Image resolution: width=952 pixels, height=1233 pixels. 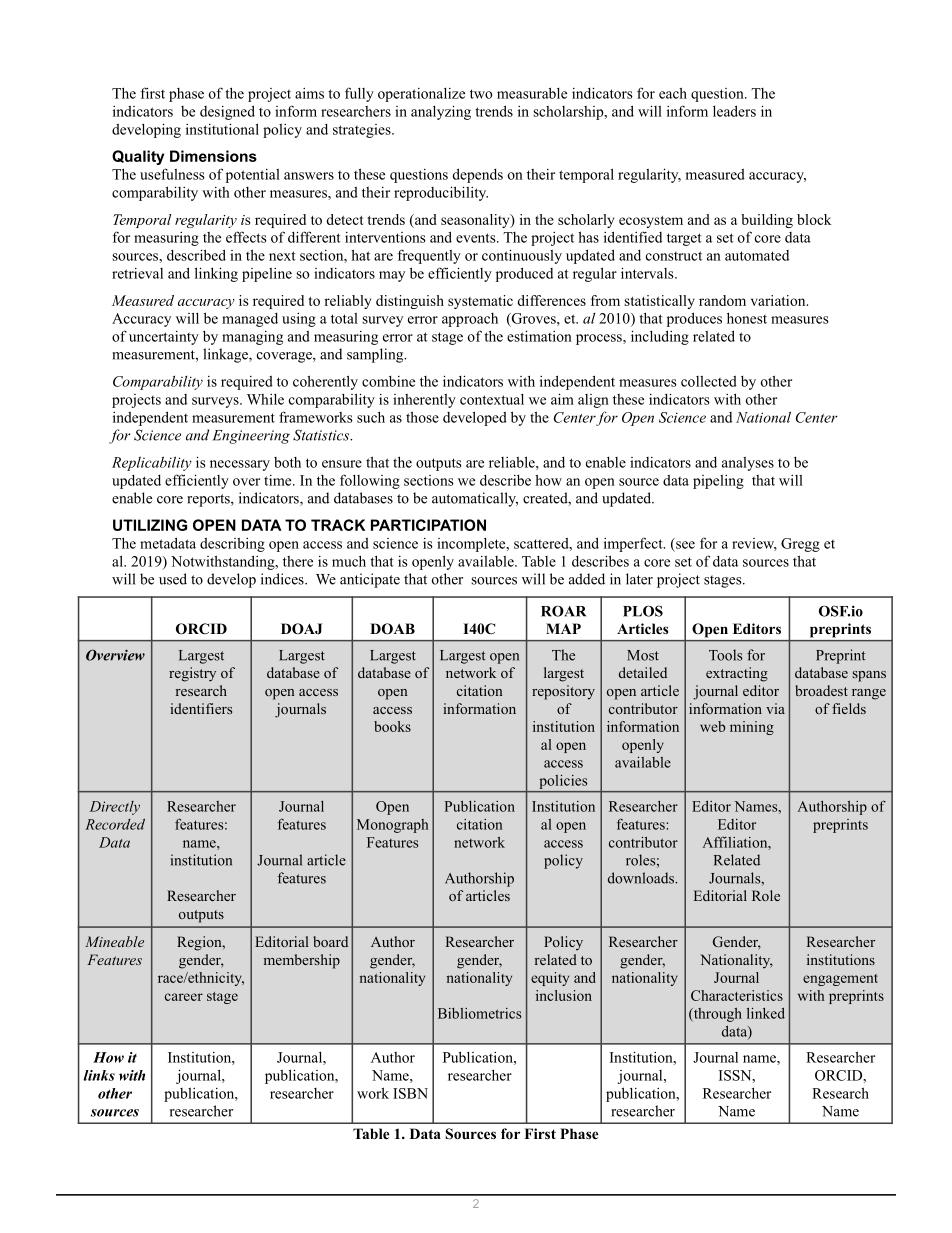 I want to click on links, so click(x=99, y=1075).
